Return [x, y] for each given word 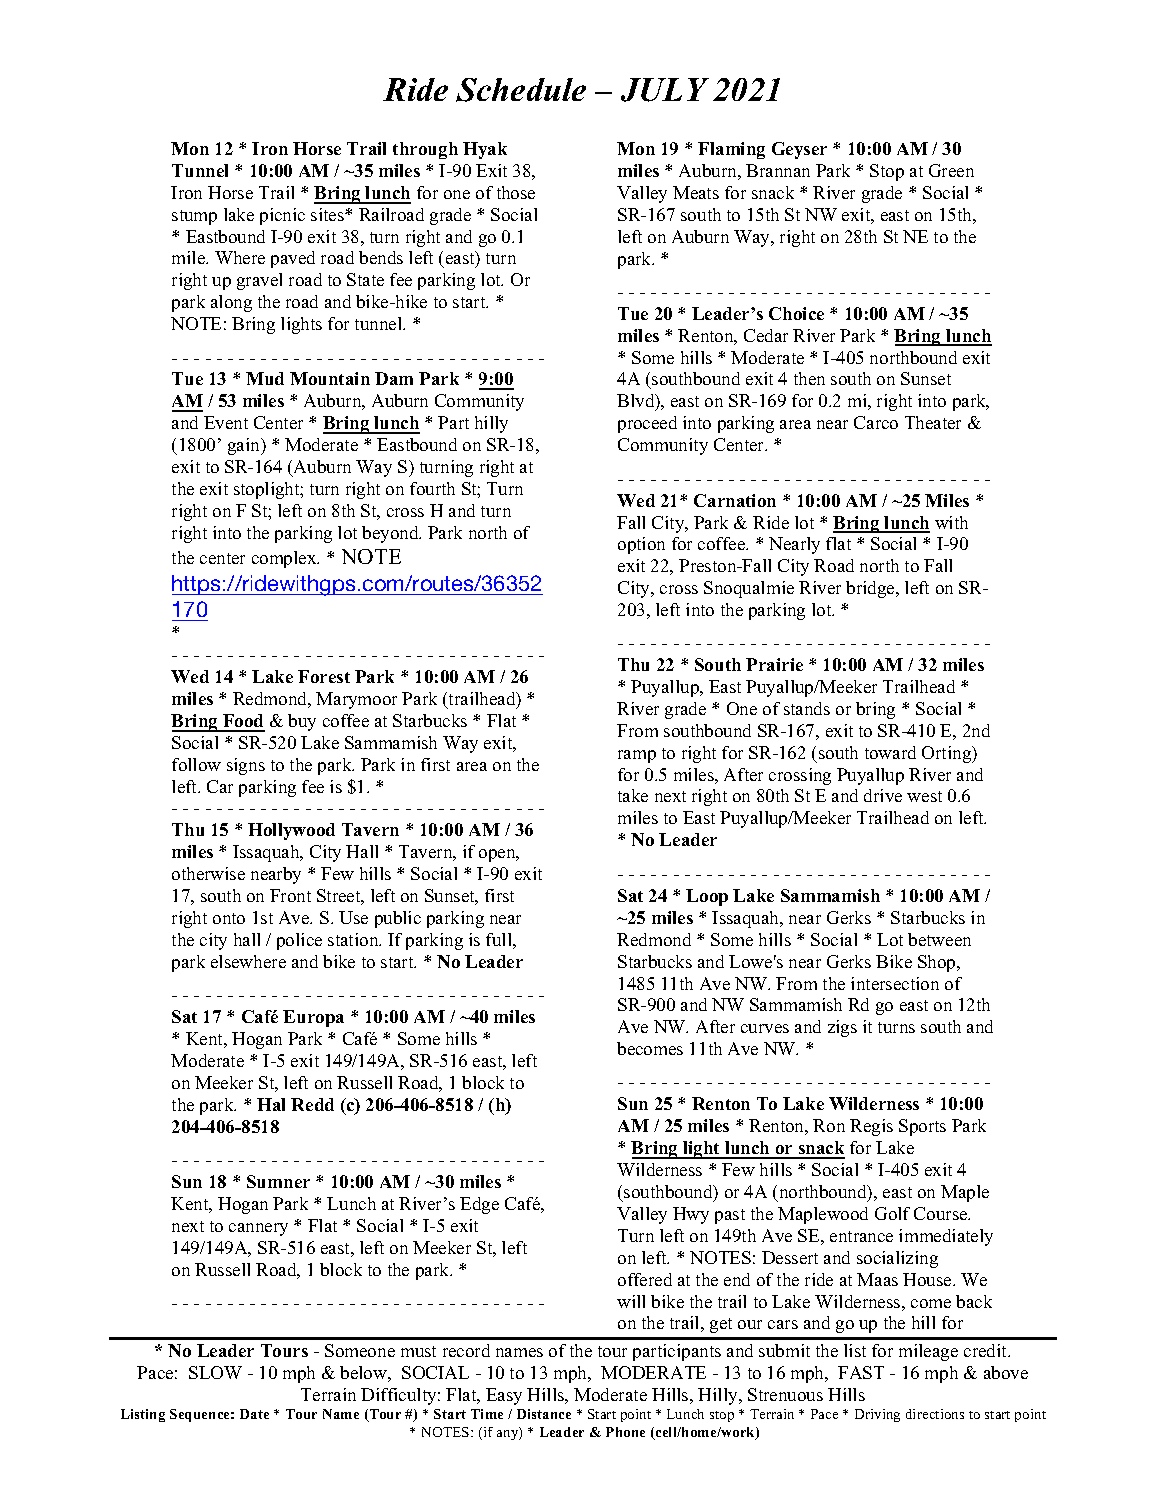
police [299, 941]
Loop [707, 897]
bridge [871, 589]
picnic [282, 216]
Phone [625, 1432]
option [641, 545]
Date [254, 1414]
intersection [895, 983]
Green [951, 170]
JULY [665, 90]
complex [285, 559]
